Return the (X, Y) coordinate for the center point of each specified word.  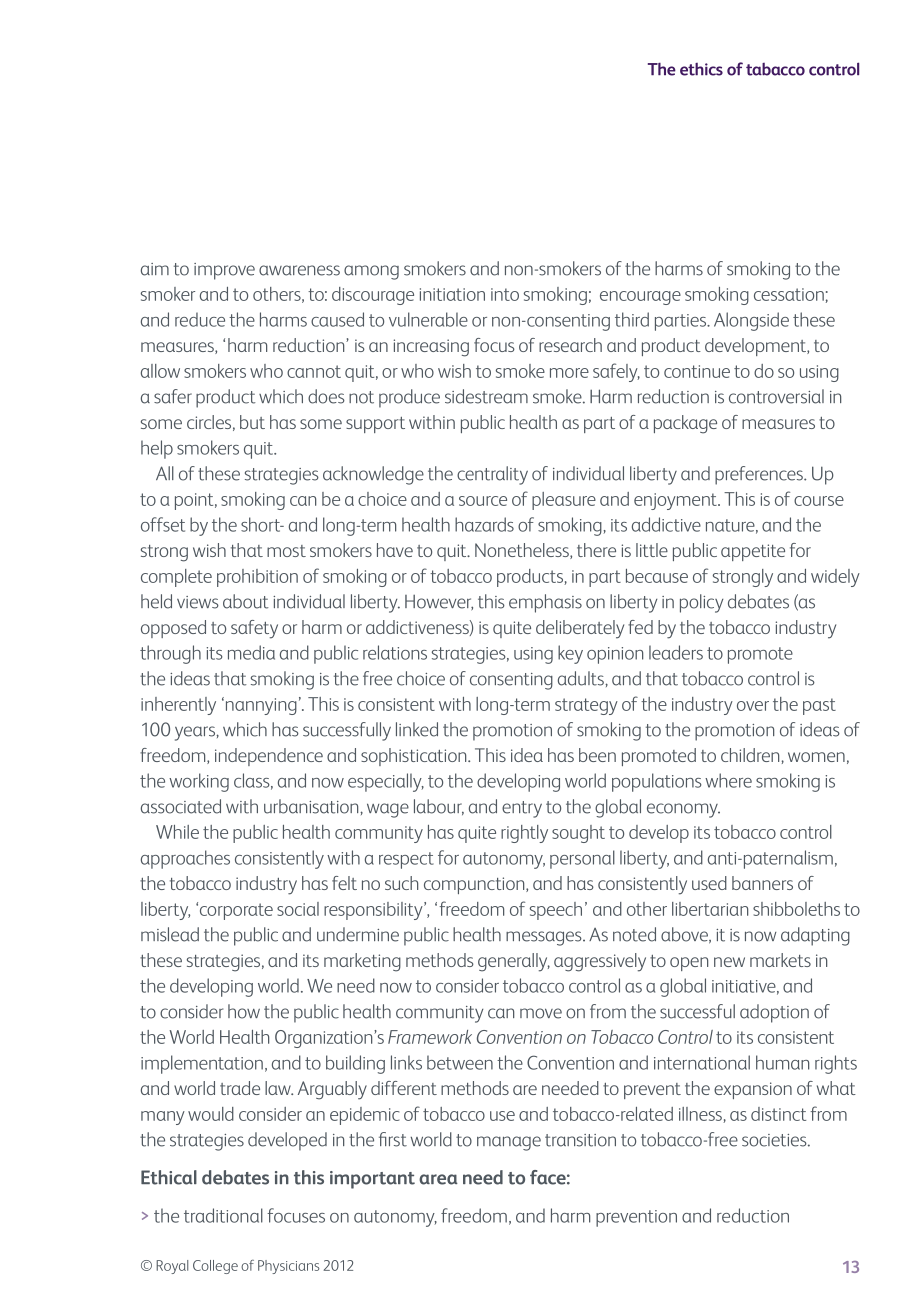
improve (224, 271)
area (438, 1179)
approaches (185, 859)
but (252, 422)
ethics (701, 69)
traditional (223, 1215)
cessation (789, 294)
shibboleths (796, 909)
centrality (492, 475)
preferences (760, 475)
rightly (524, 834)
